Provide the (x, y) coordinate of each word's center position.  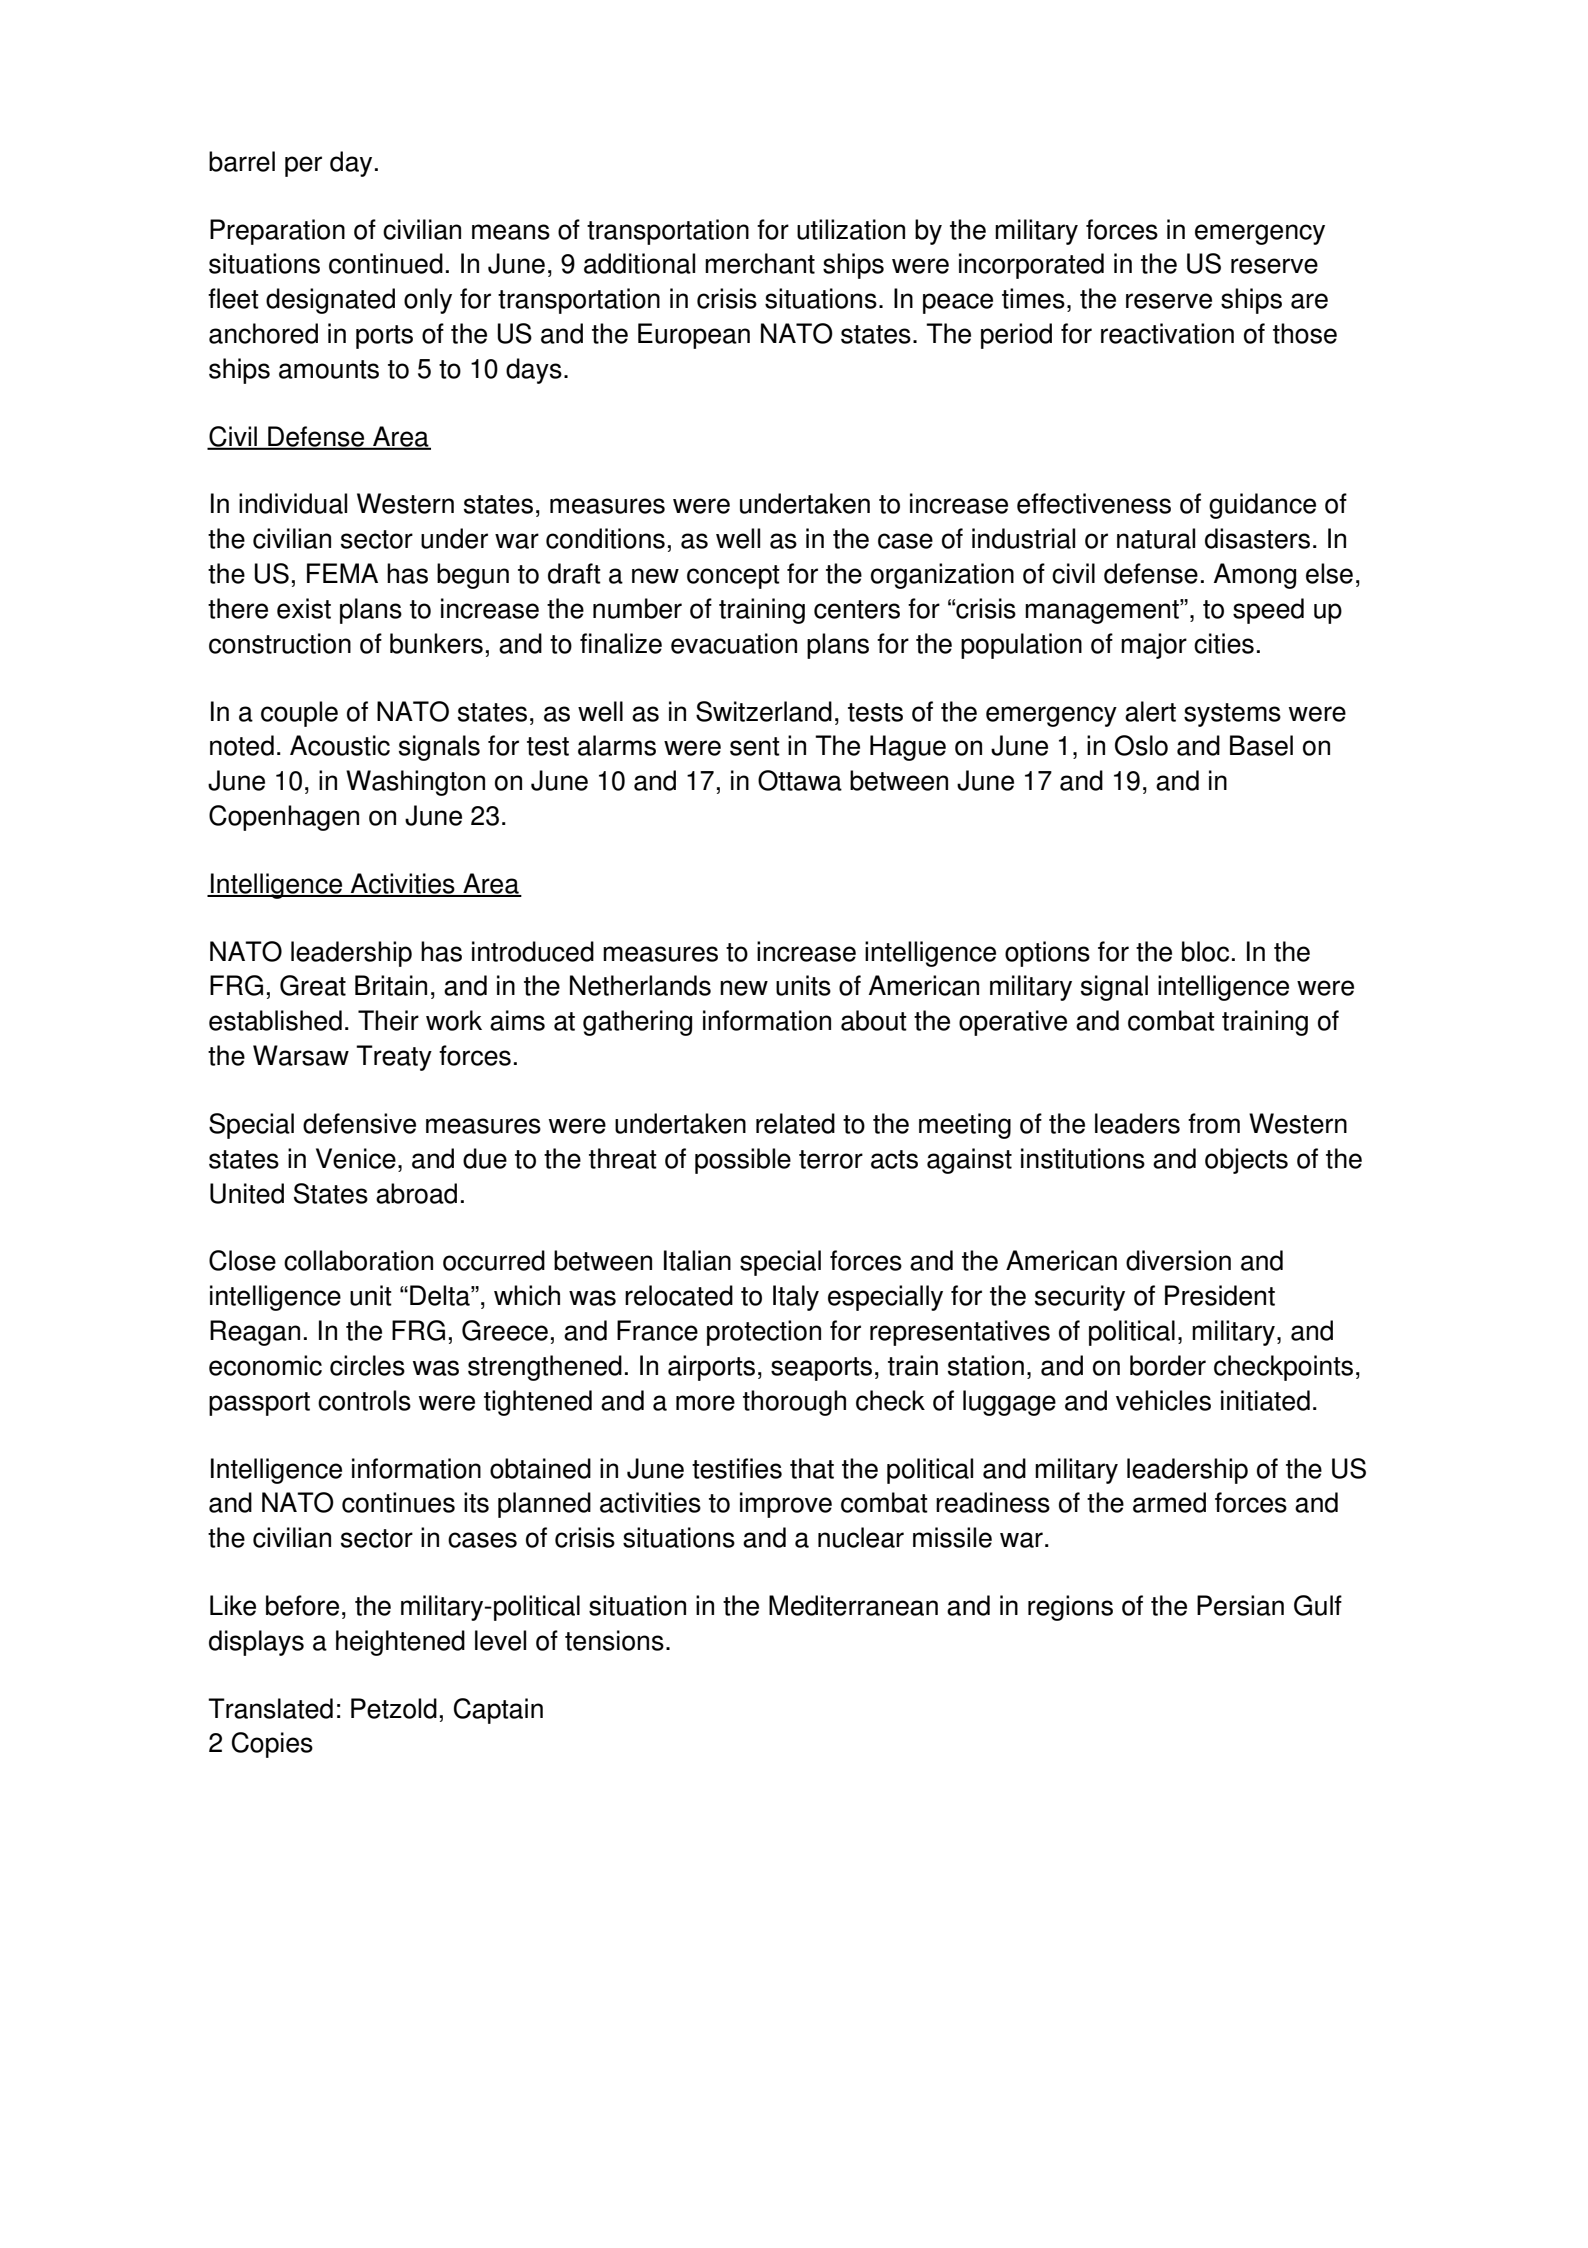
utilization (851, 229)
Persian (1240, 1605)
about (874, 1020)
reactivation (1167, 333)
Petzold (394, 1708)
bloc (1205, 951)
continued (386, 263)
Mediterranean (853, 1605)
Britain (391, 985)
